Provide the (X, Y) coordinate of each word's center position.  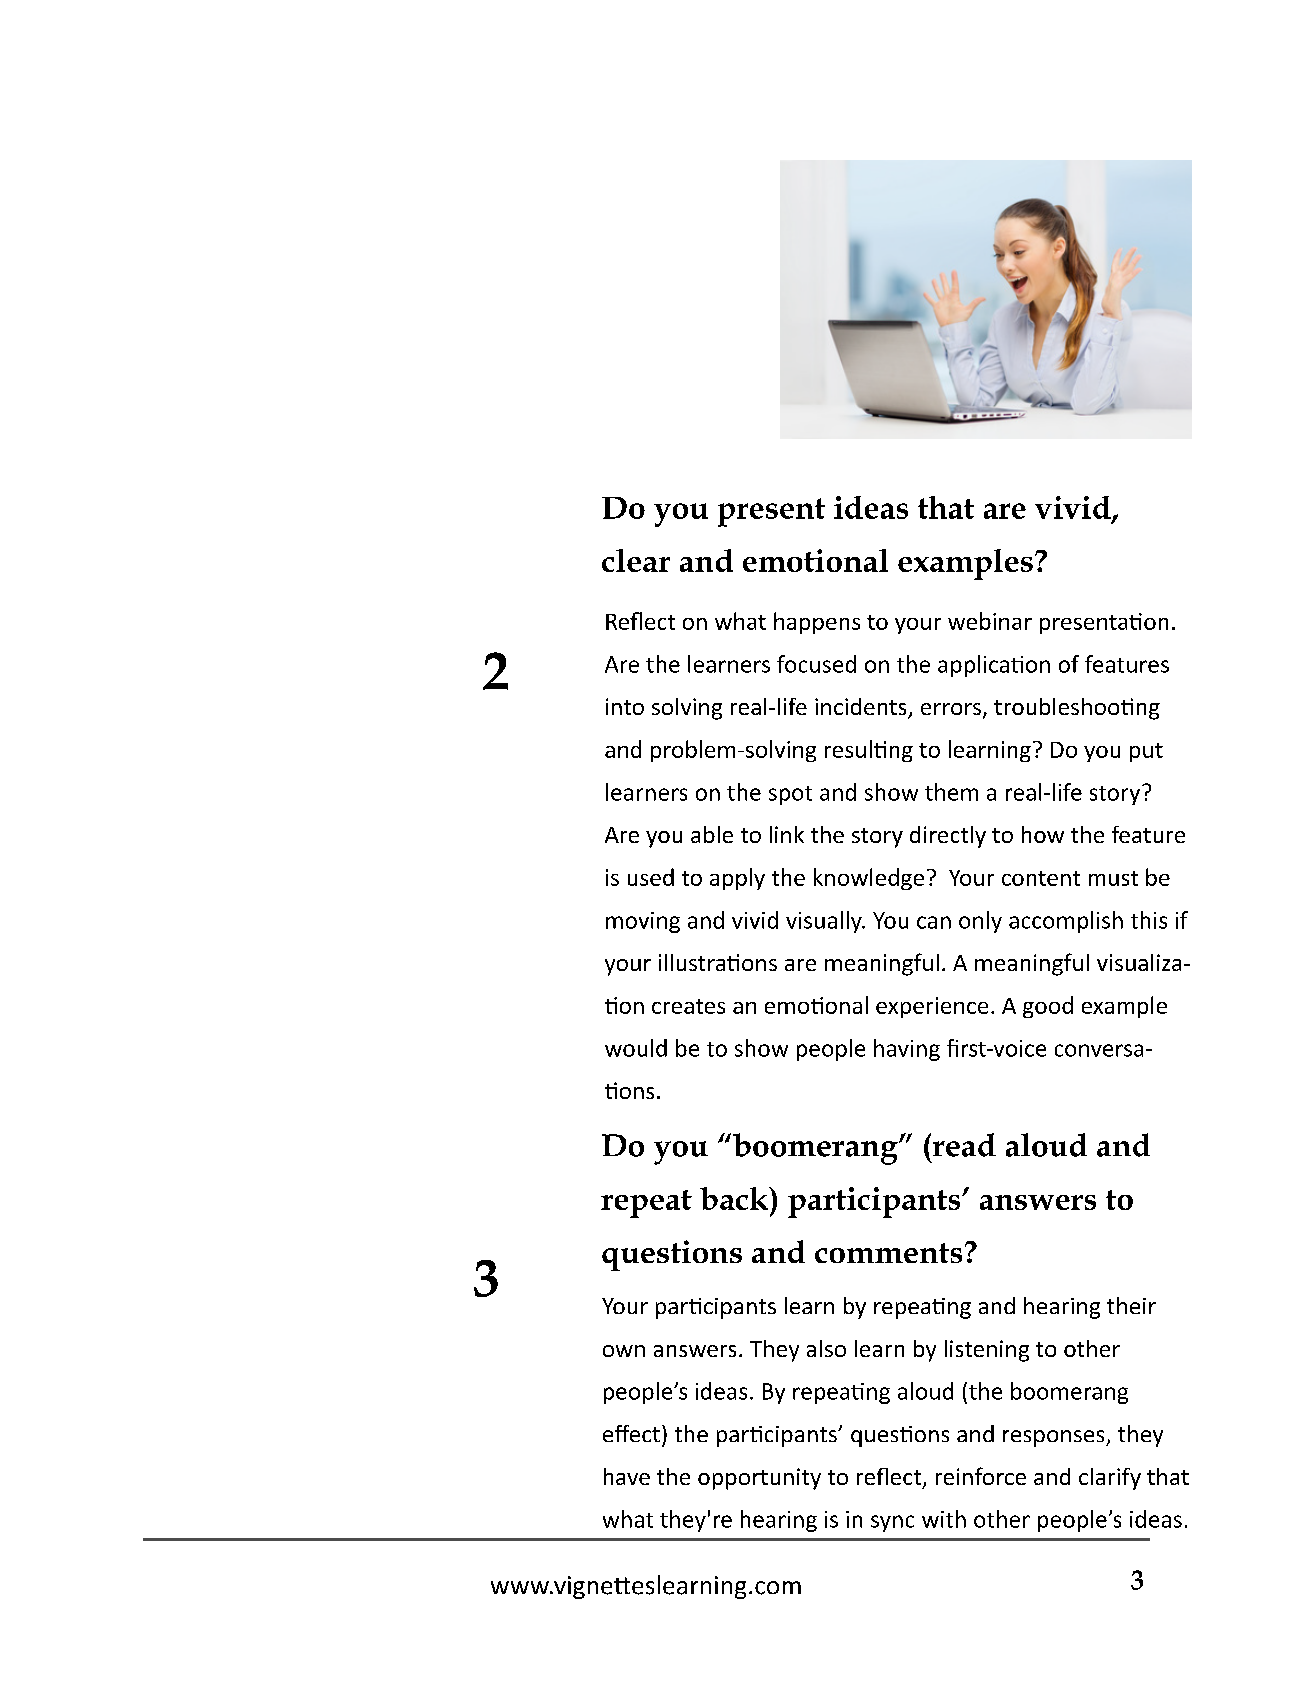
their (1131, 1305)
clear (636, 560)
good (1048, 1007)
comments (888, 1253)
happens (817, 623)
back (735, 1198)
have (627, 1476)
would (636, 1048)
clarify (1110, 1479)
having (907, 1050)
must (1113, 878)
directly (948, 837)
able (712, 834)
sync (892, 1523)
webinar (990, 621)
